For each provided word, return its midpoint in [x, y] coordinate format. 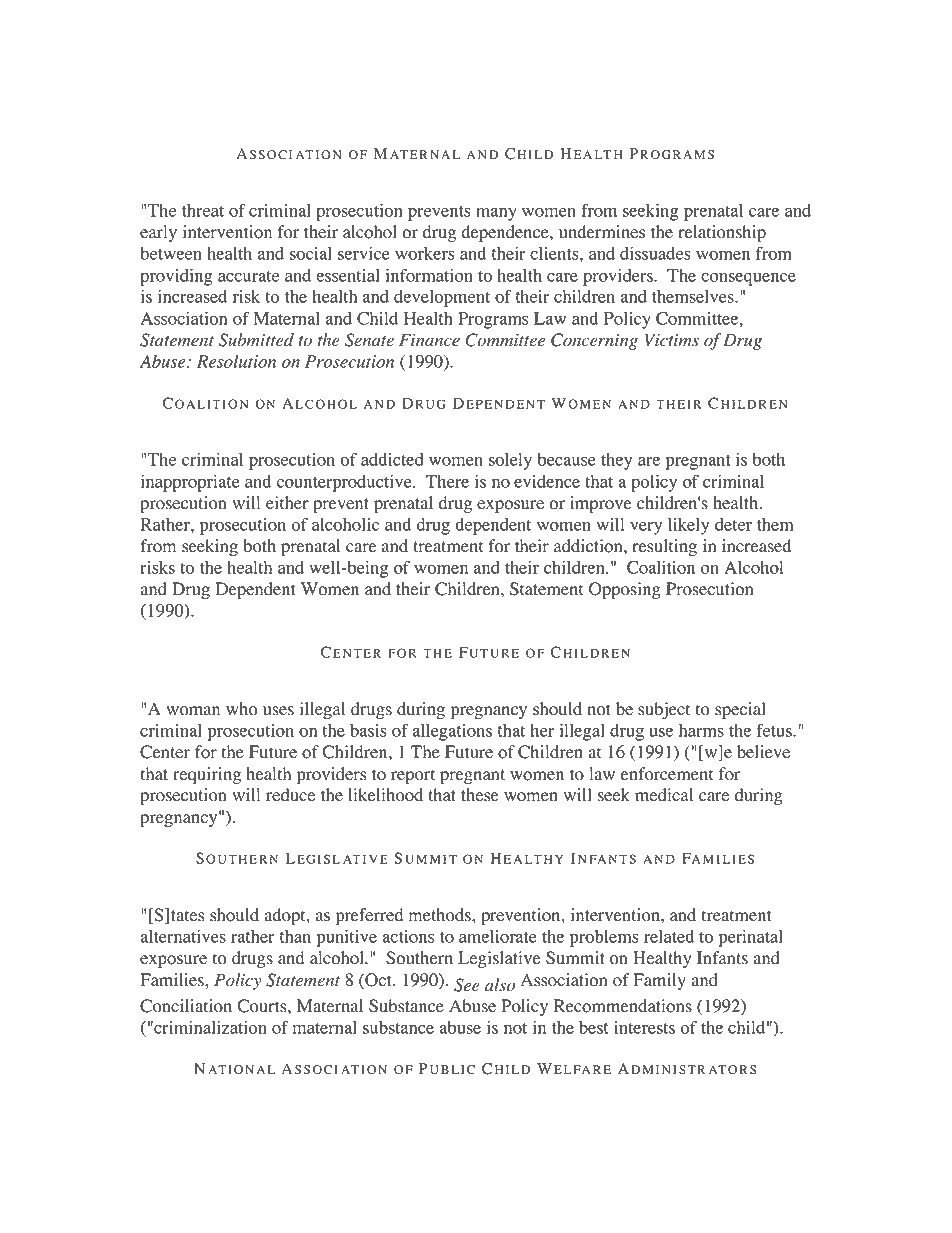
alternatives [183, 936]
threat [203, 210]
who [241, 709]
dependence [506, 233]
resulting [664, 547]
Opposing [625, 590]
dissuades [655, 253]
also [500, 985]
